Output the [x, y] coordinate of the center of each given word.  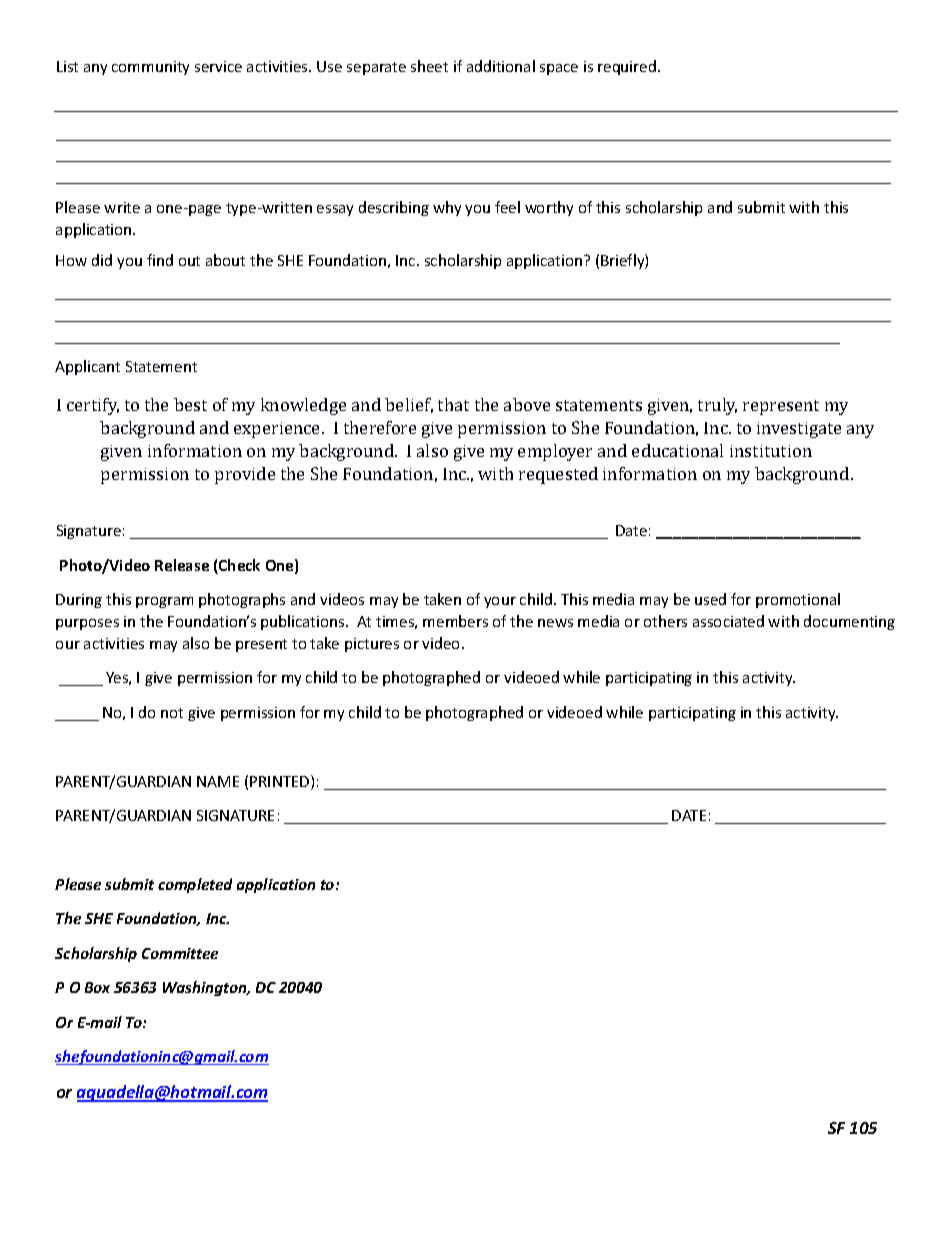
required [627, 67]
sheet [429, 66]
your [500, 602]
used [710, 599]
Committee [180, 953]
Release [182, 565]
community [150, 68]
